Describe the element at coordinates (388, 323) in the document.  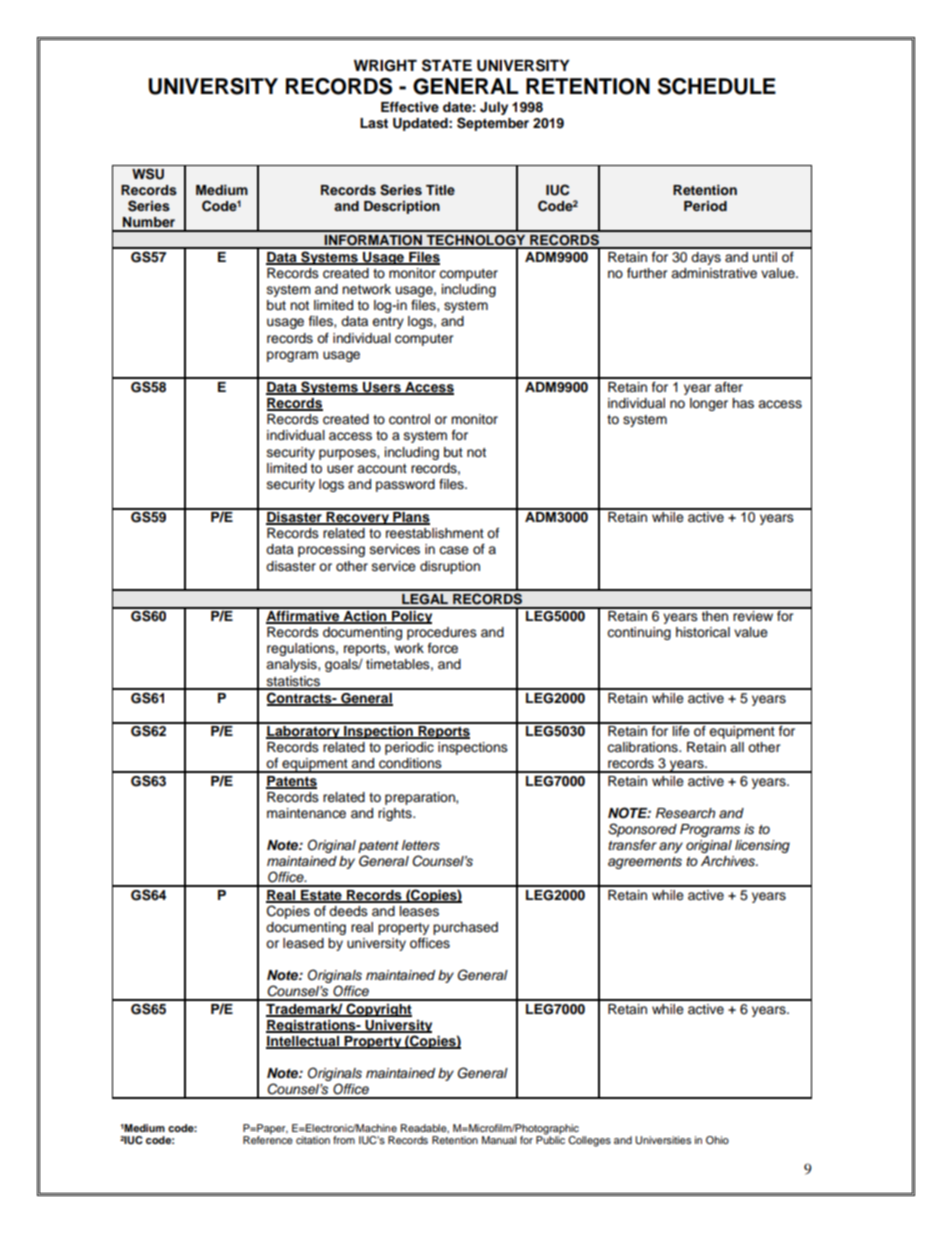
I see `entry` at that location.
